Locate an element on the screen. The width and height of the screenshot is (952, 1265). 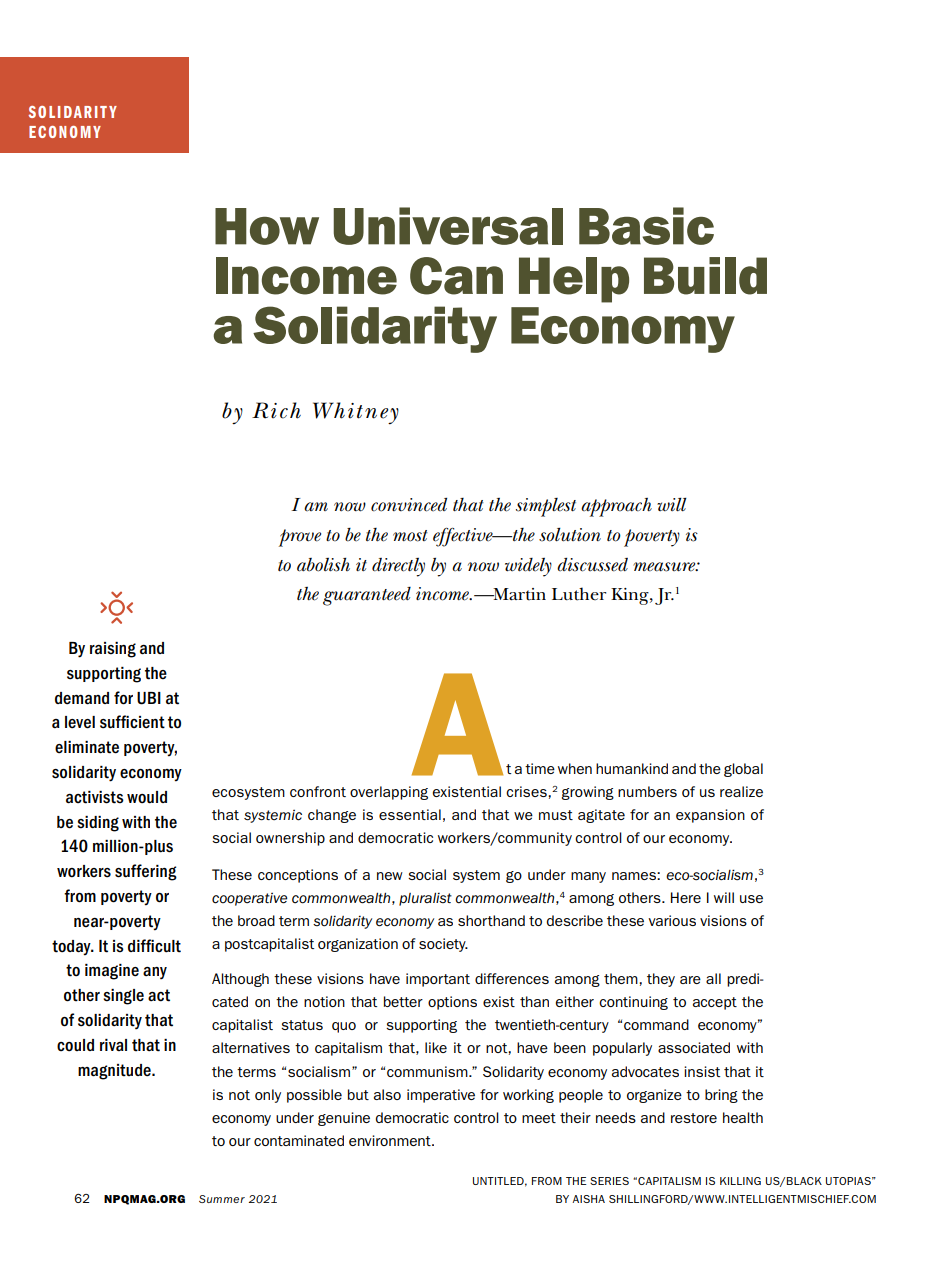
prove is located at coordinates (300, 538).
